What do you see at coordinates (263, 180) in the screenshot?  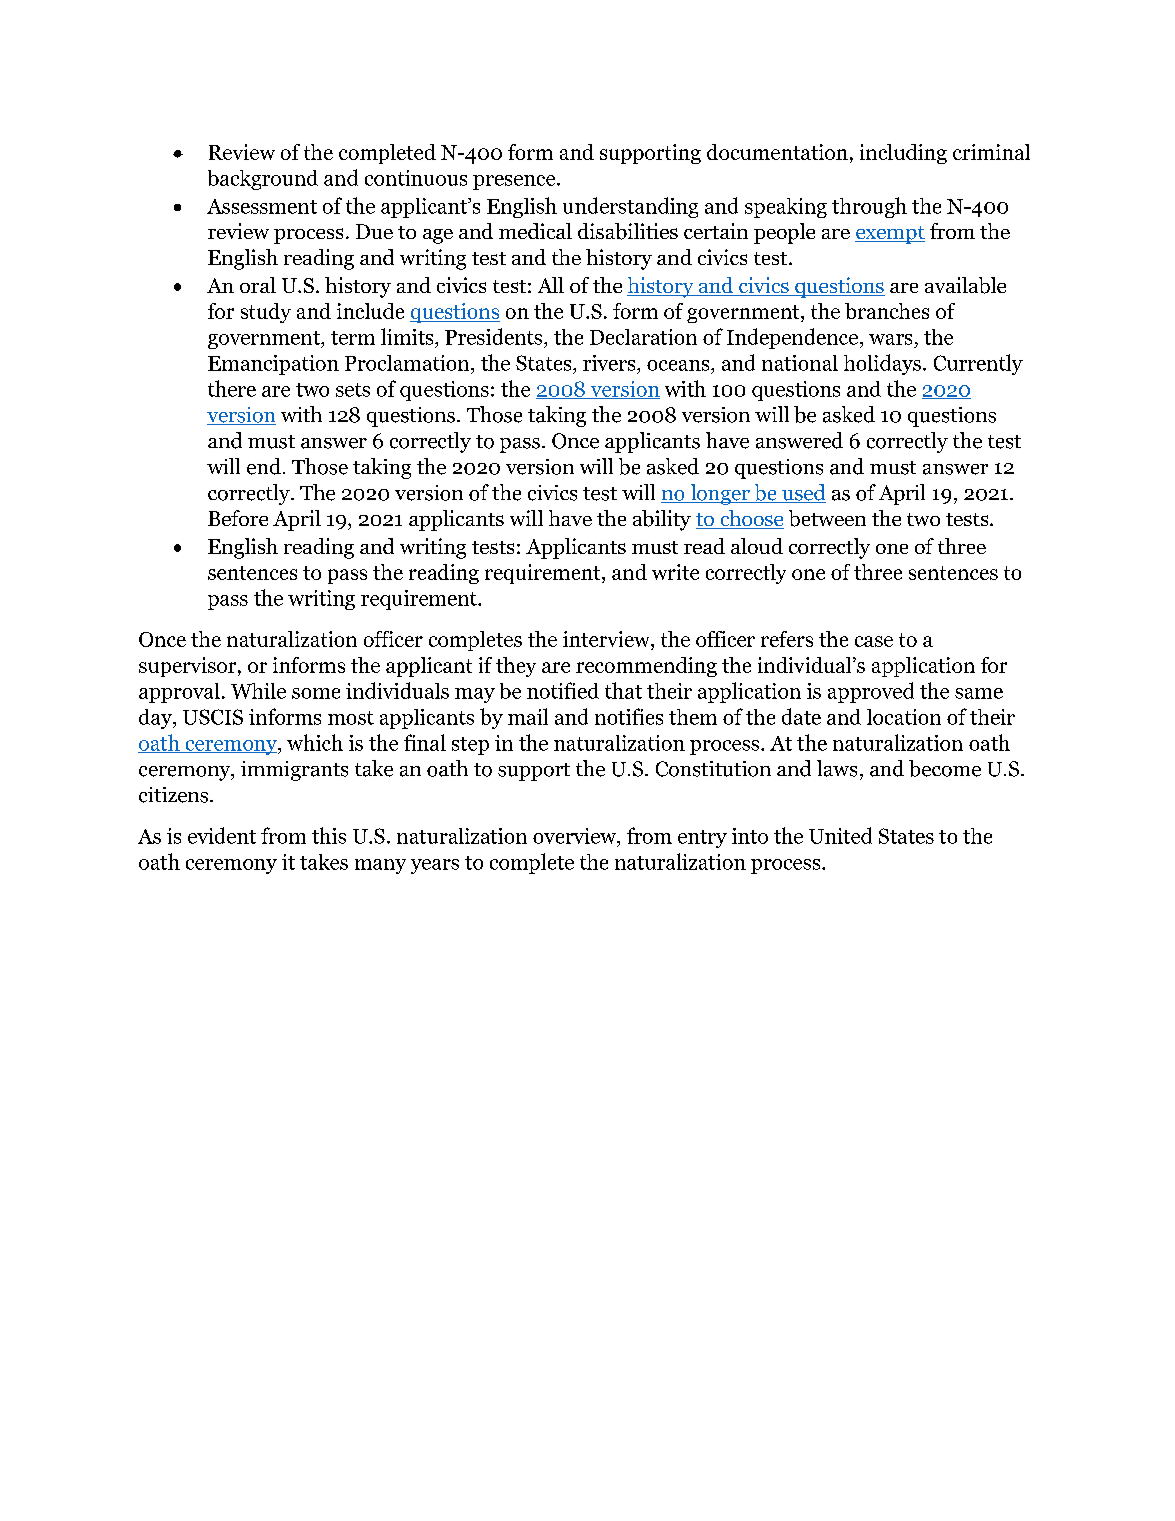 I see `background` at bounding box center [263, 180].
